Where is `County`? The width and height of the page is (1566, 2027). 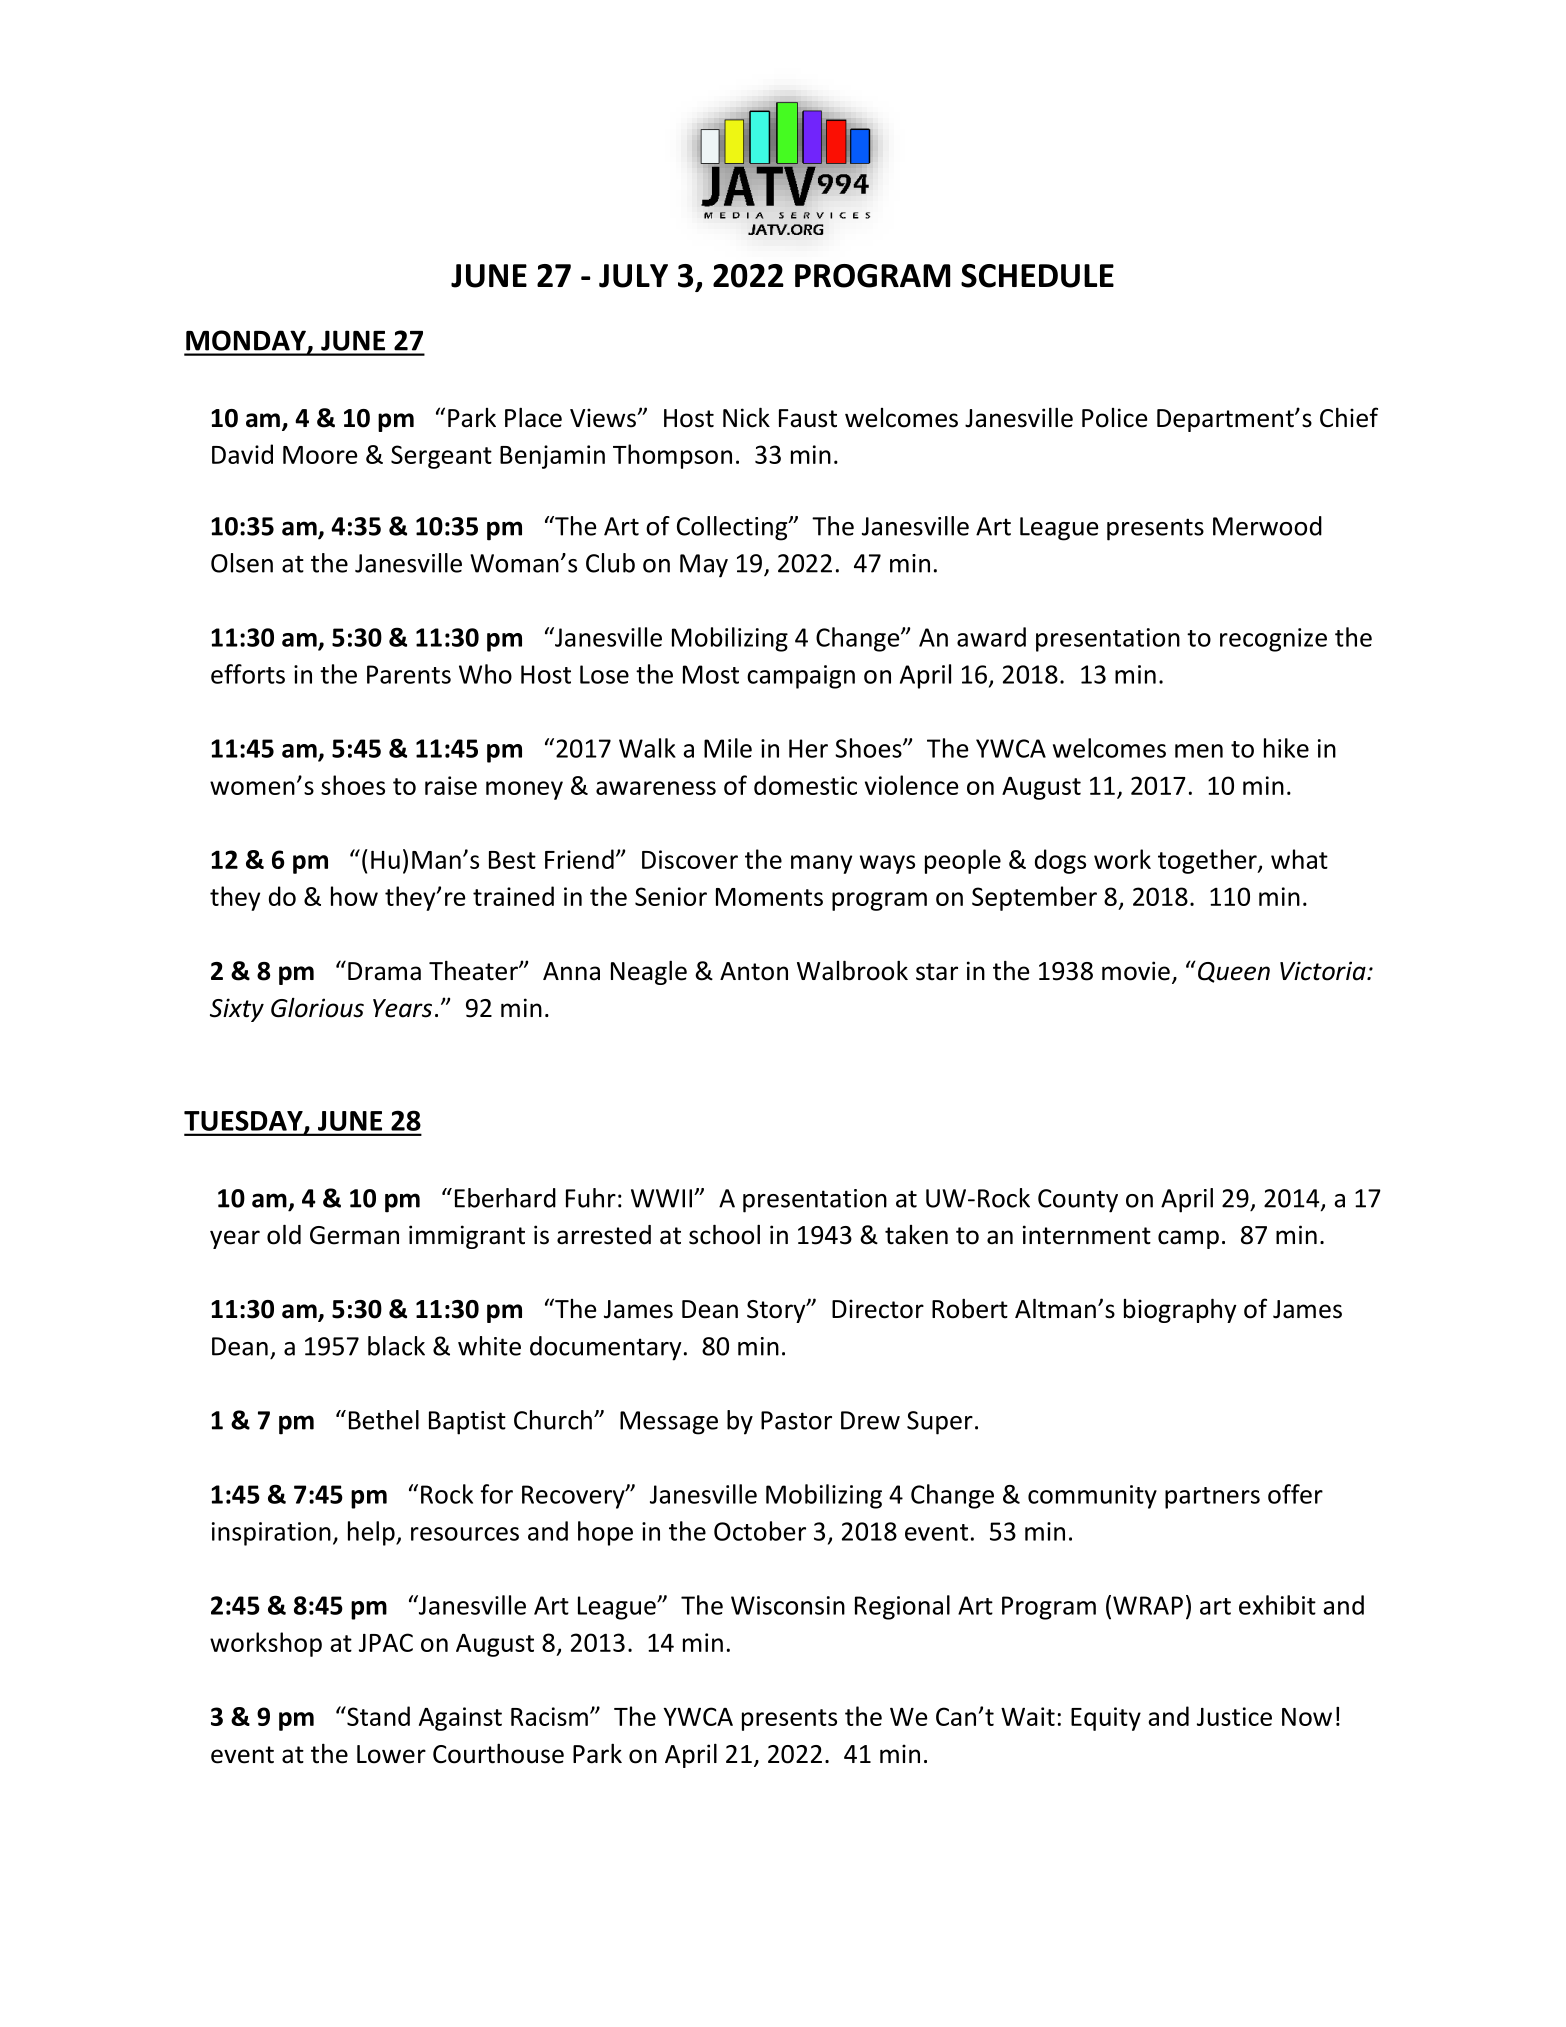 County is located at coordinates (1078, 1201).
